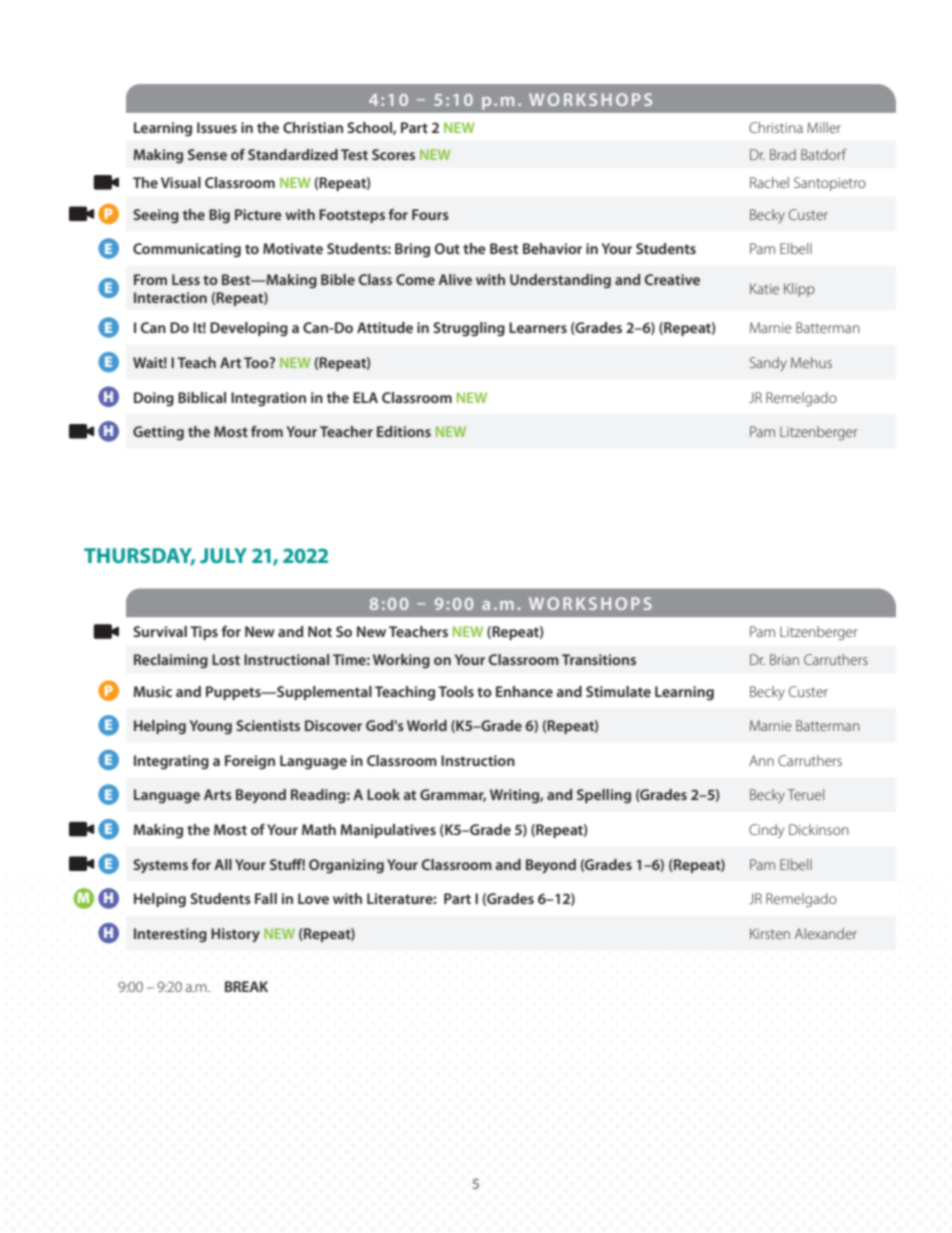 This screenshot has width=952, height=1233. Describe the element at coordinates (313, 898) in the screenshot. I see `Love` at that location.
